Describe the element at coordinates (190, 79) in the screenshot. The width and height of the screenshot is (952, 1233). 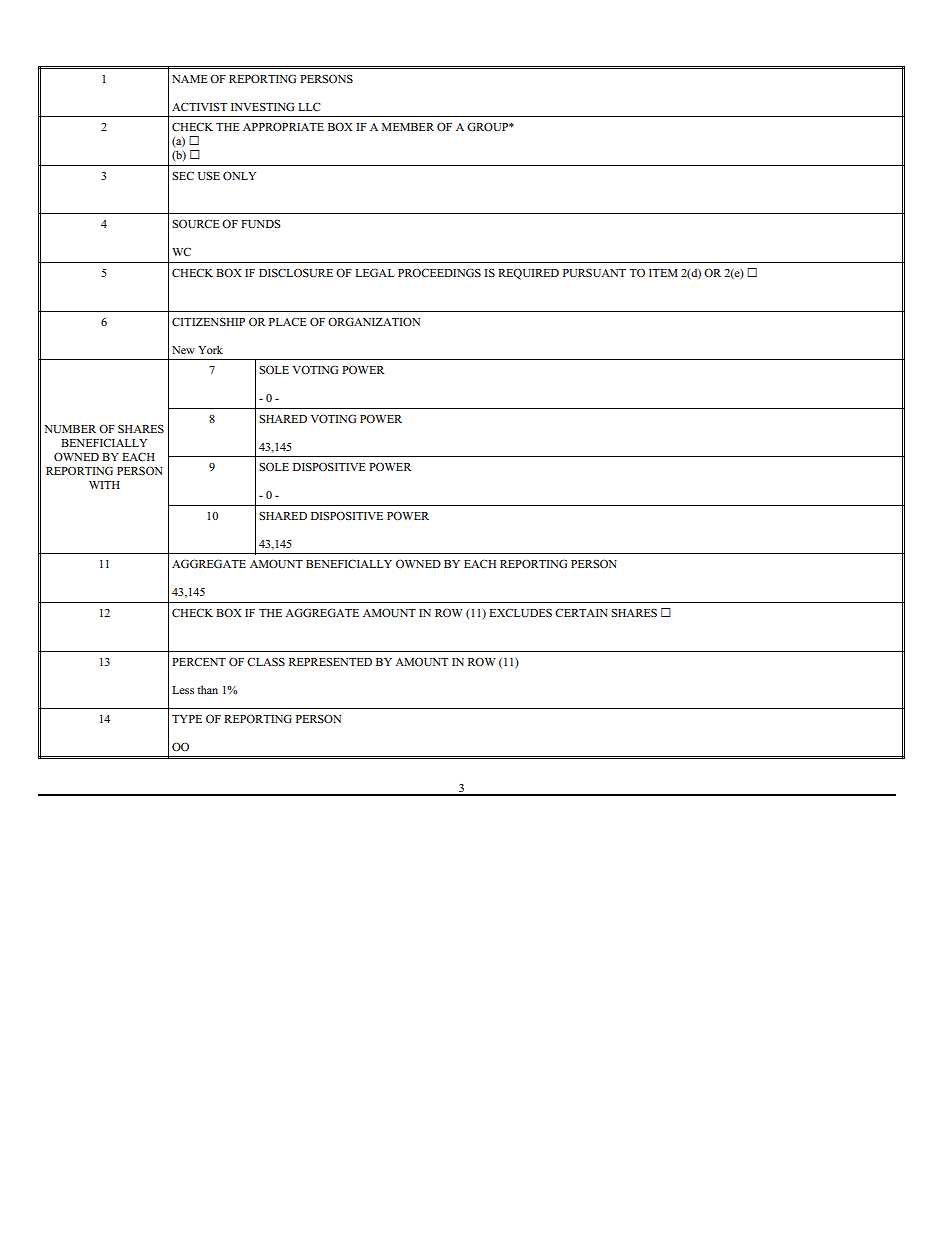
I see `NAME` at that location.
